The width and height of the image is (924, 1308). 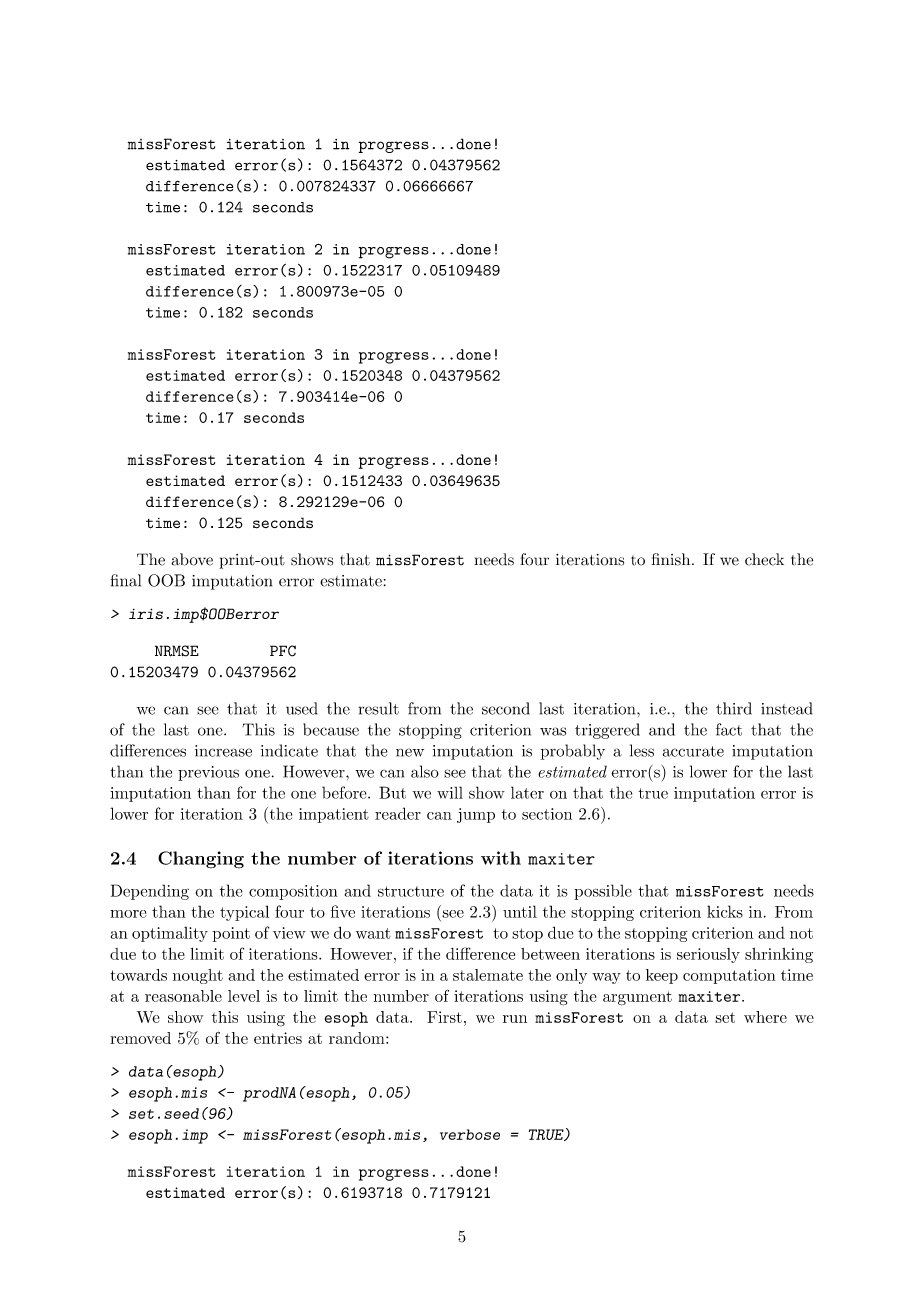 What do you see at coordinates (693, 751) in the image?
I see `accurate` at bounding box center [693, 751].
